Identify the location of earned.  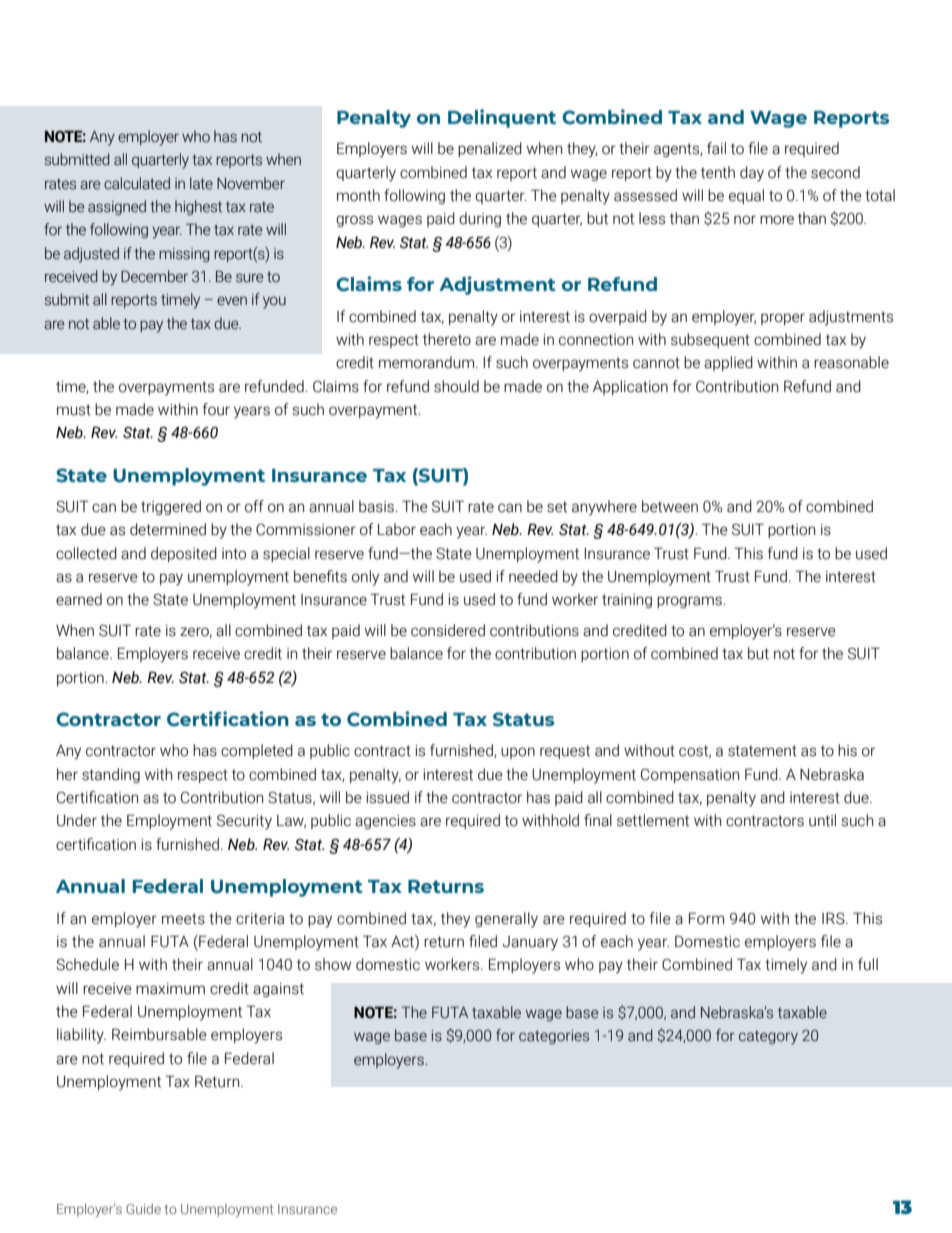
(79, 599).
